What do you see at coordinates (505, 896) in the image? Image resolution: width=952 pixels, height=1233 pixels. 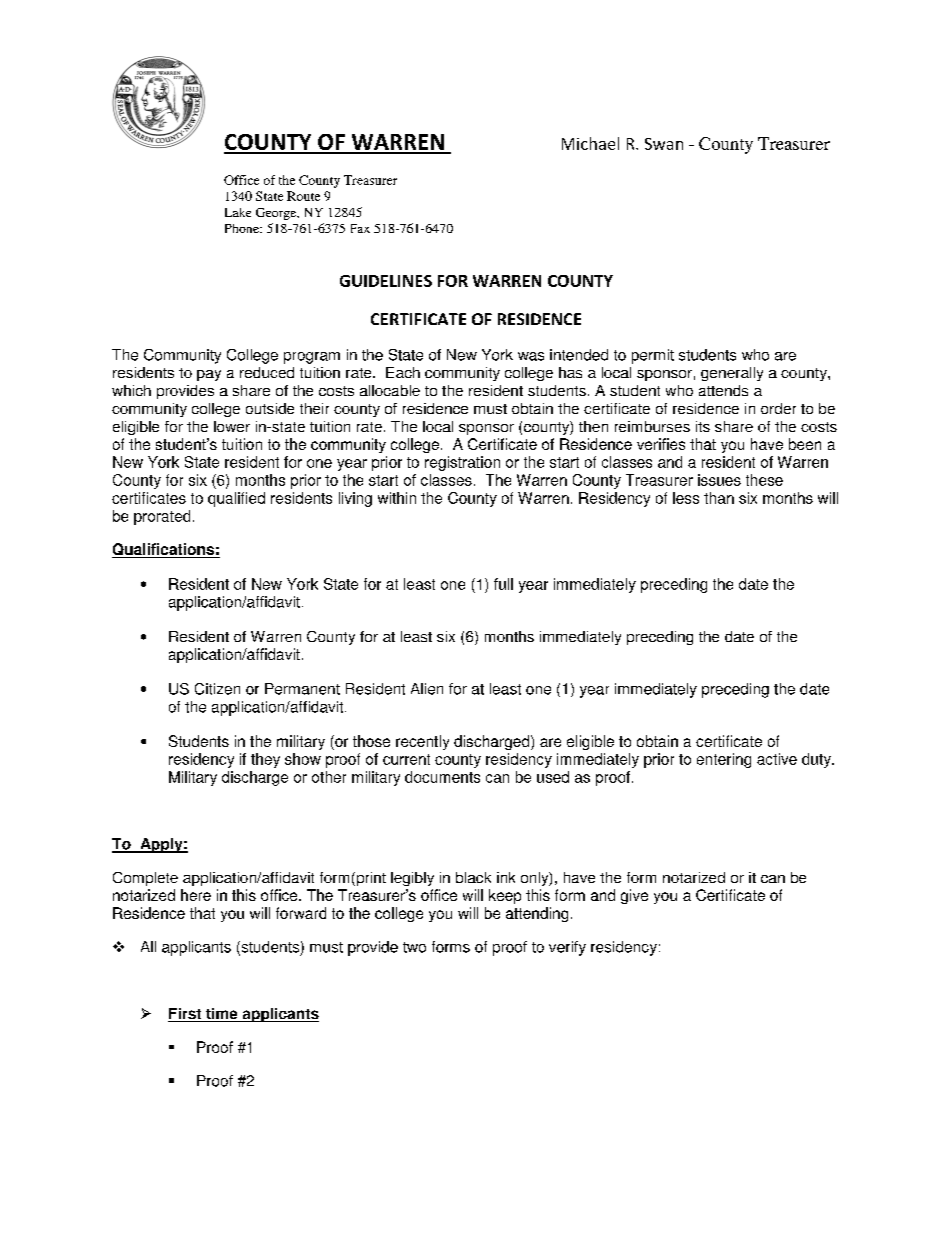 I see `keep` at bounding box center [505, 896].
